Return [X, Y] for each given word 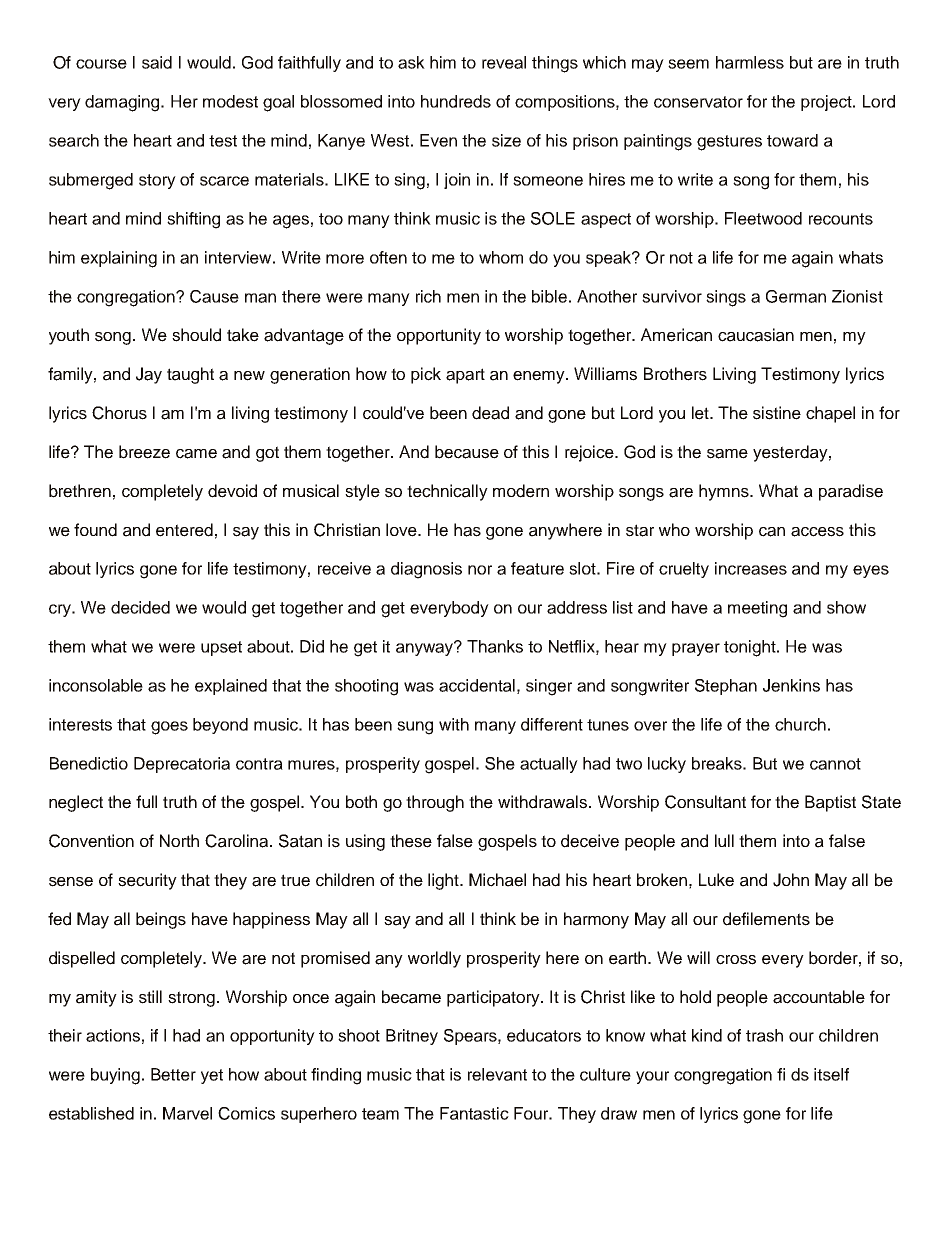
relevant [497, 1074]
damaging [123, 103]
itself [831, 1074]
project [827, 103]
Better [173, 1074]
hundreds [456, 101]
